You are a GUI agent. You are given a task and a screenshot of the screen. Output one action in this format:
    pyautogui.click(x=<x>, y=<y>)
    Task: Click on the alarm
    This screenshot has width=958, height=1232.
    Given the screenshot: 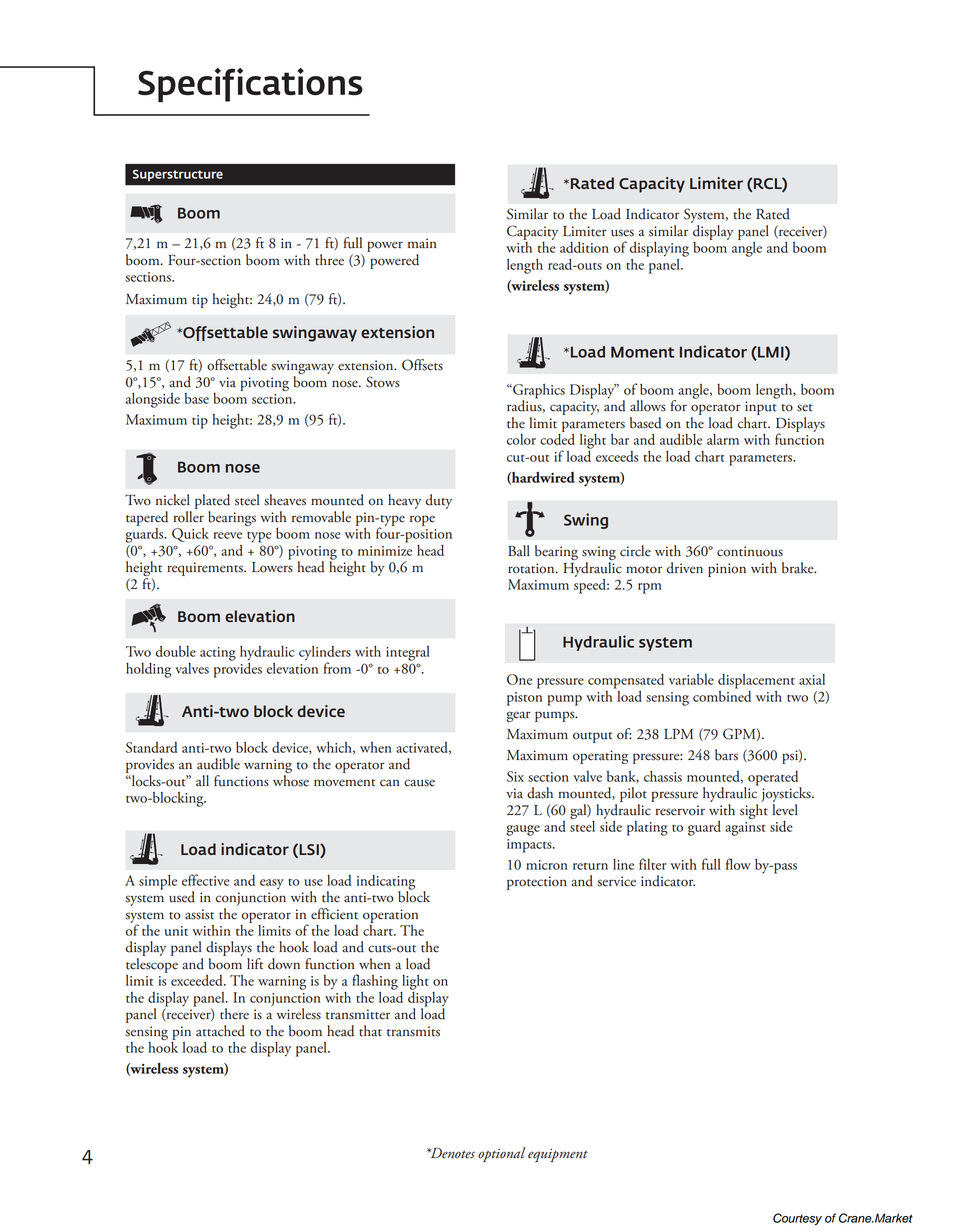 What is the action you would take?
    pyautogui.click(x=723, y=439)
